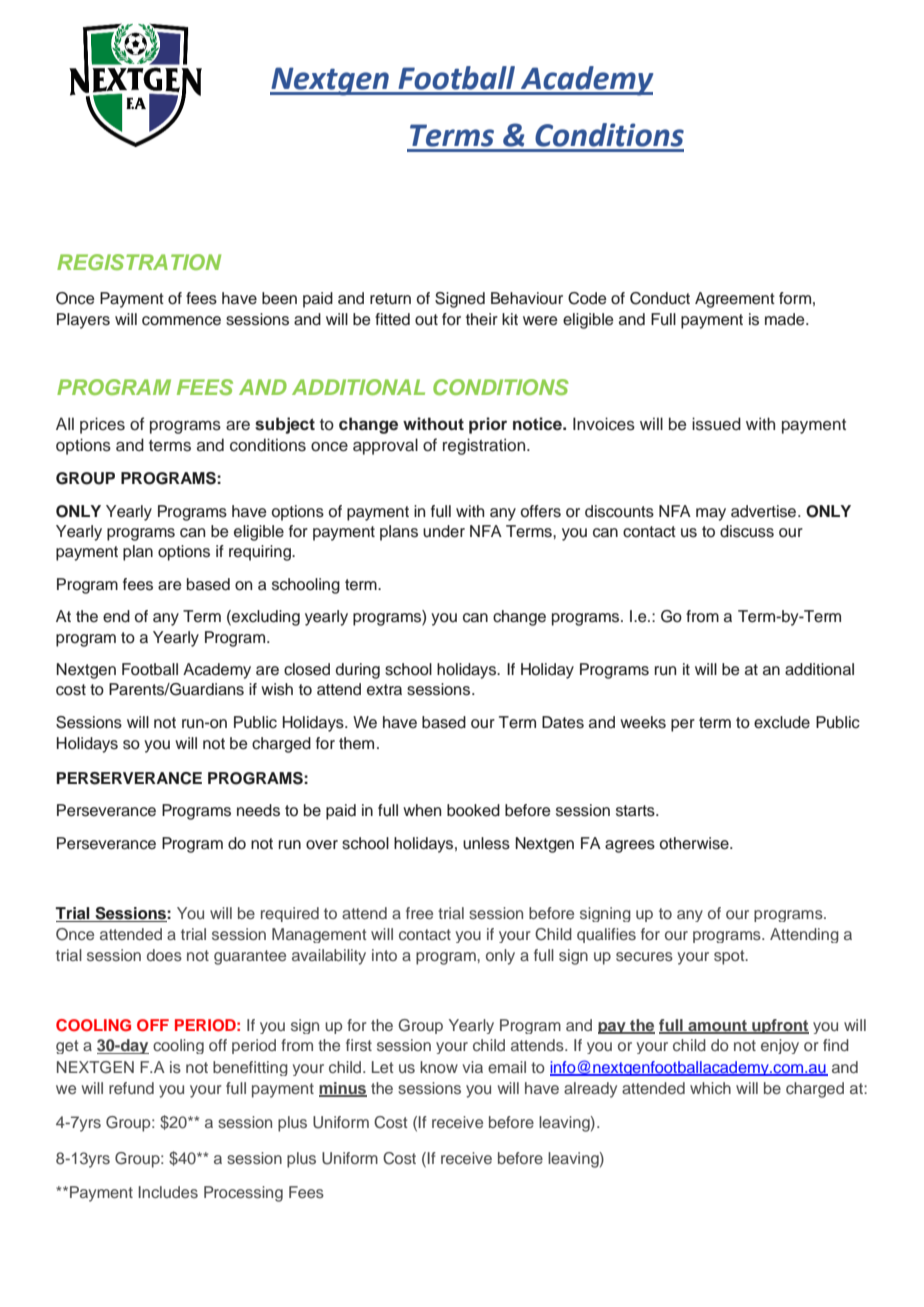 This page has width=924, height=1307. What do you see at coordinates (168, 1192) in the page?
I see `Includes` at bounding box center [168, 1192].
